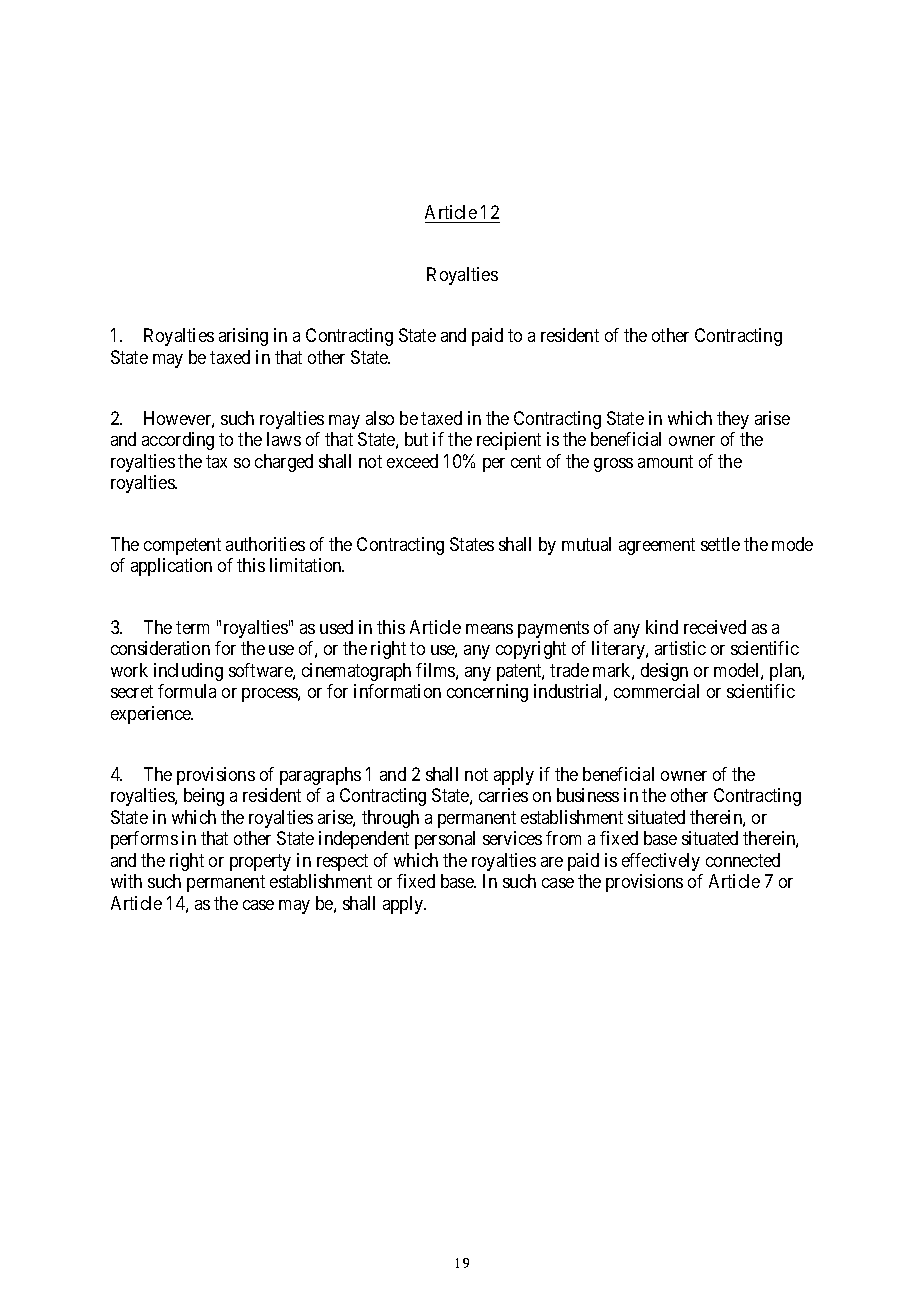 This screenshot has height=1308, width=924. Describe the element at coordinates (733, 420) in the screenshot. I see `they` at that location.
